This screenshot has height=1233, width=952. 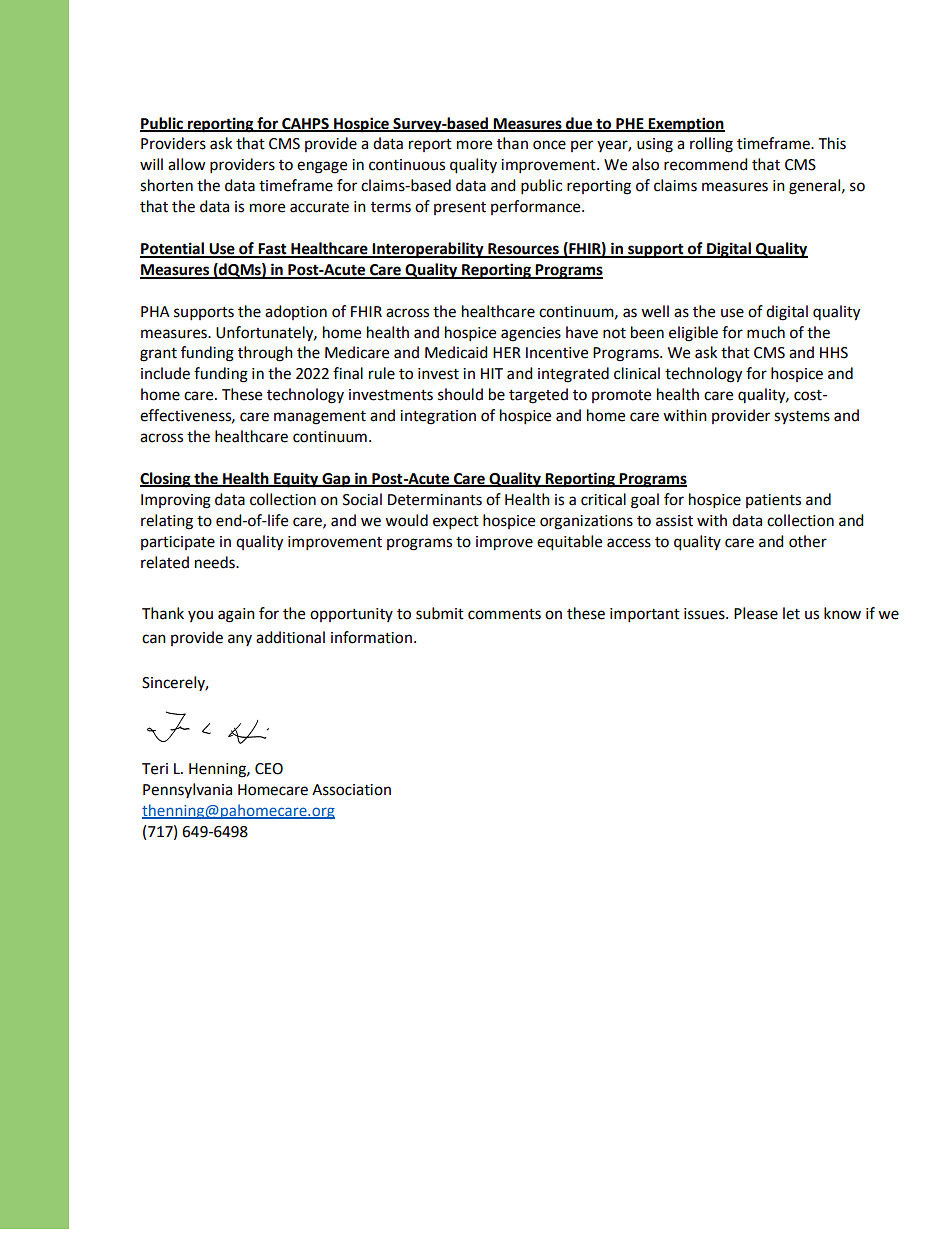 I want to click on CEO, so click(x=269, y=769).
